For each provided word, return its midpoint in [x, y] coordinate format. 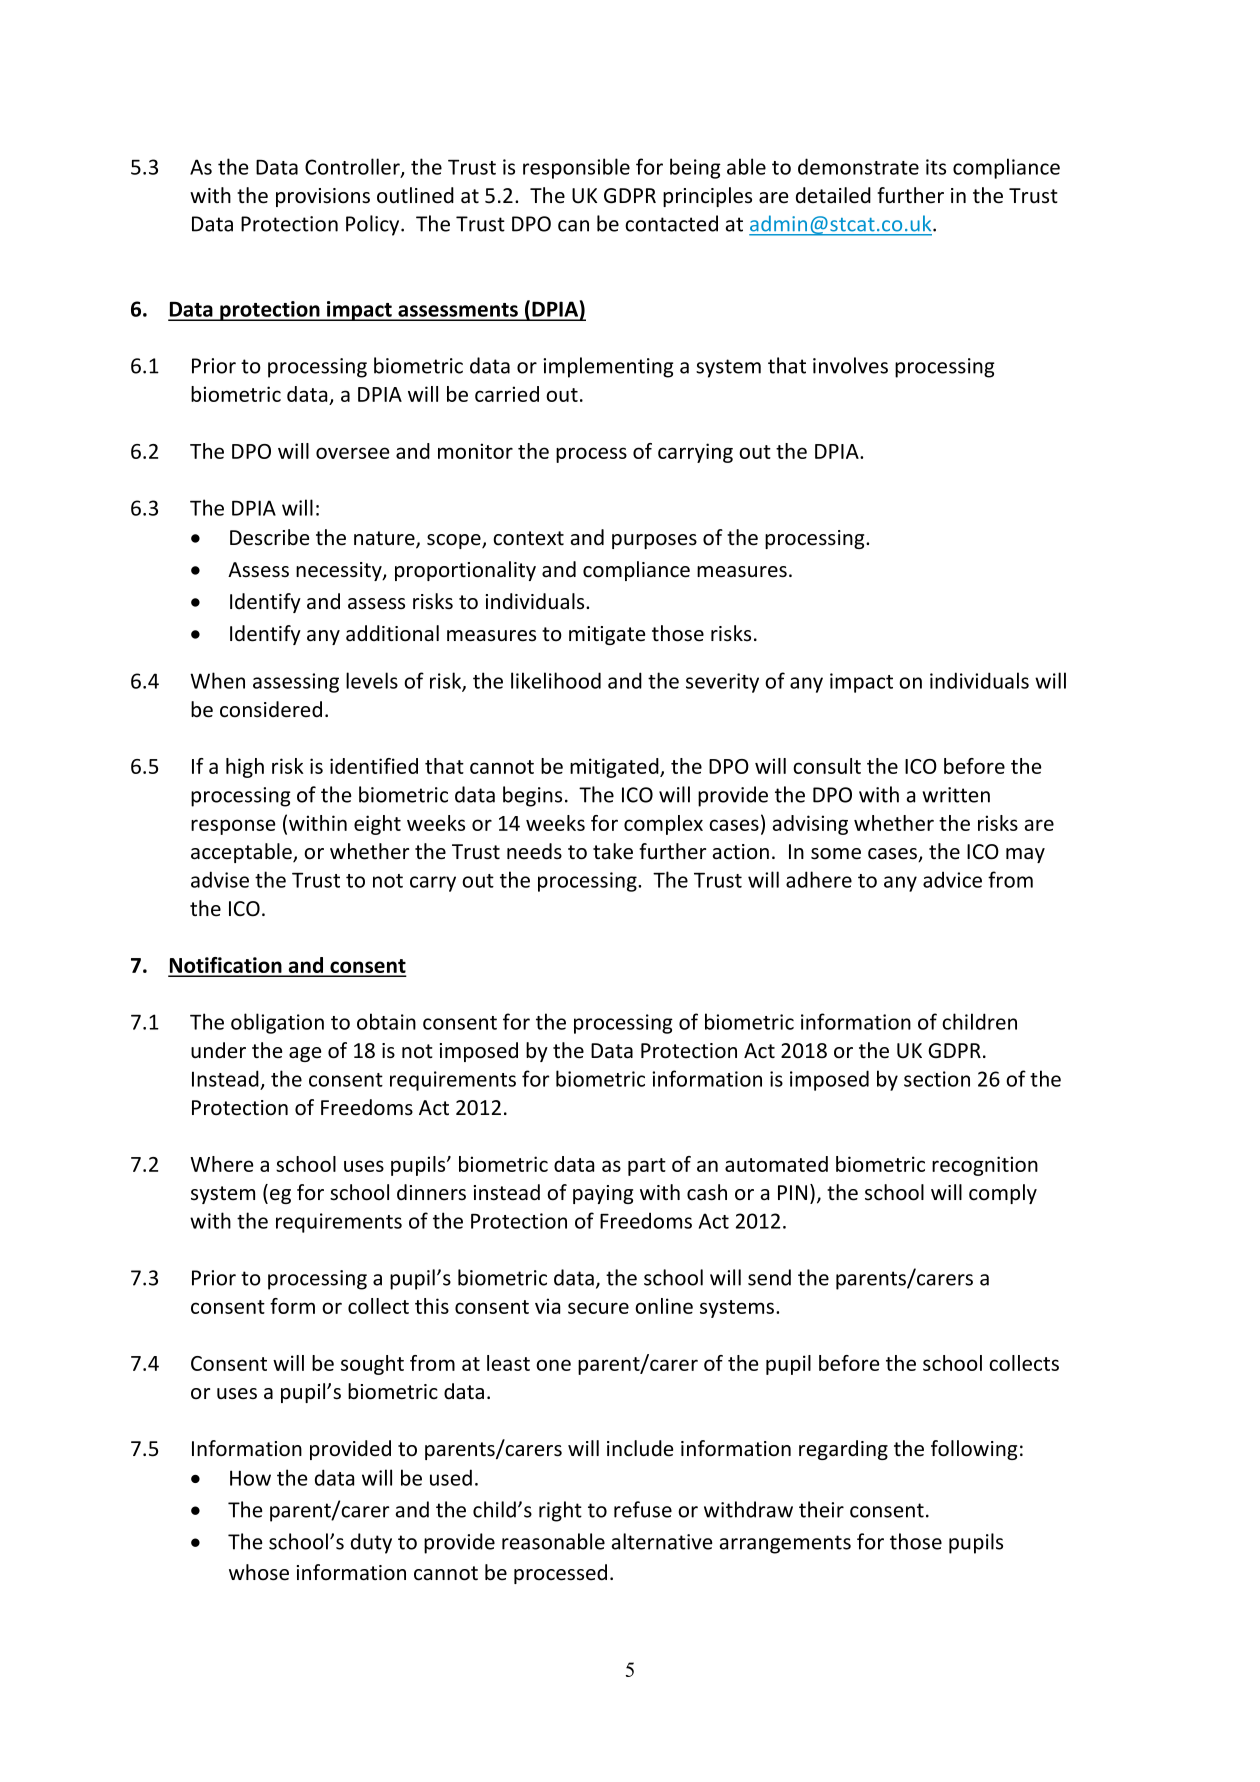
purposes [654, 541]
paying [603, 1194]
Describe [269, 537]
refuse [643, 1509]
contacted [671, 223]
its [936, 167]
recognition [985, 1166]
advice [952, 879]
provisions [323, 197]
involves [850, 365]
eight [377, 825]
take [613, 851]
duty [371, 1543]
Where [222, 1164]
